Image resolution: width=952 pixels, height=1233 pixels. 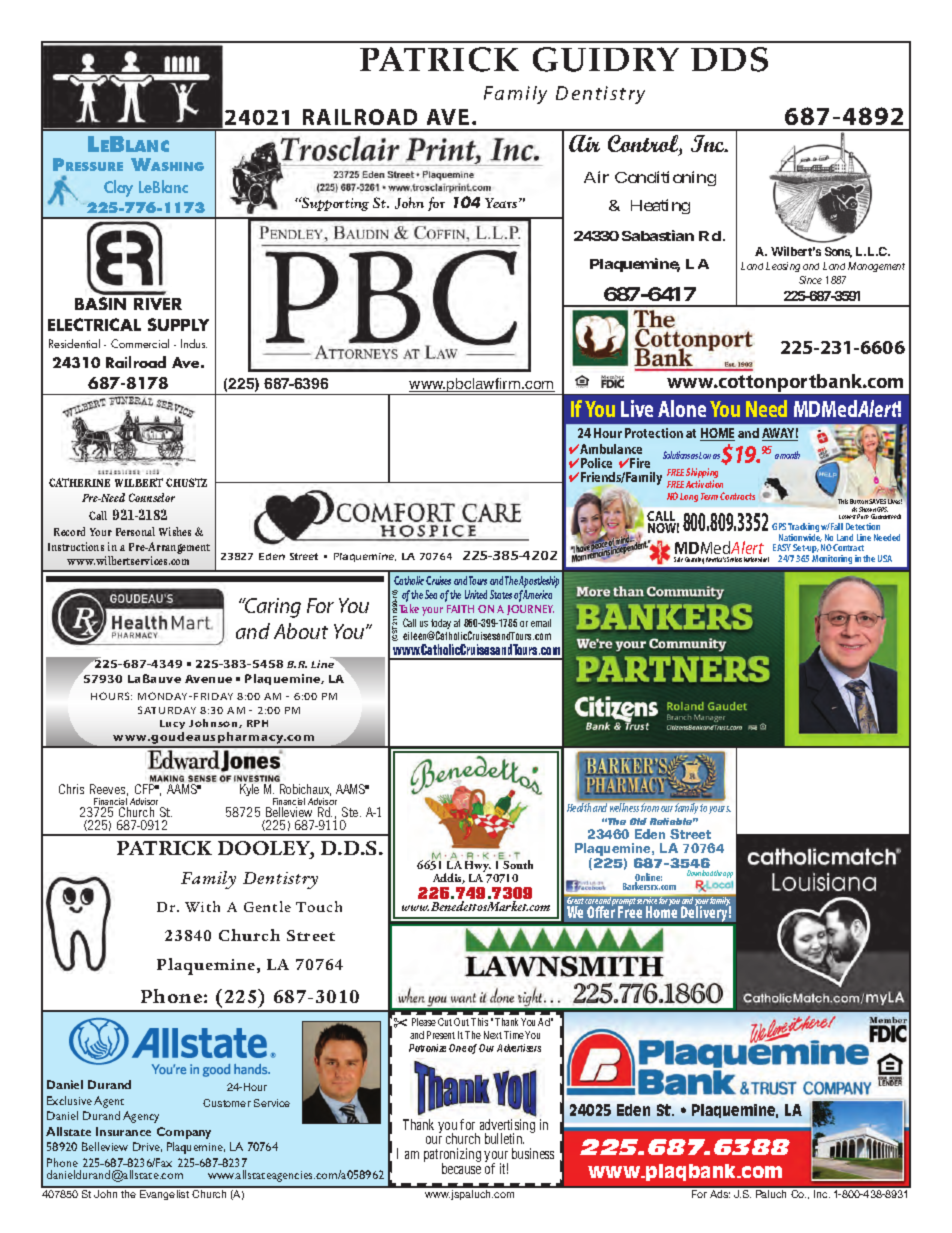 I want to click on Company, so click(x=184, y=1133).
